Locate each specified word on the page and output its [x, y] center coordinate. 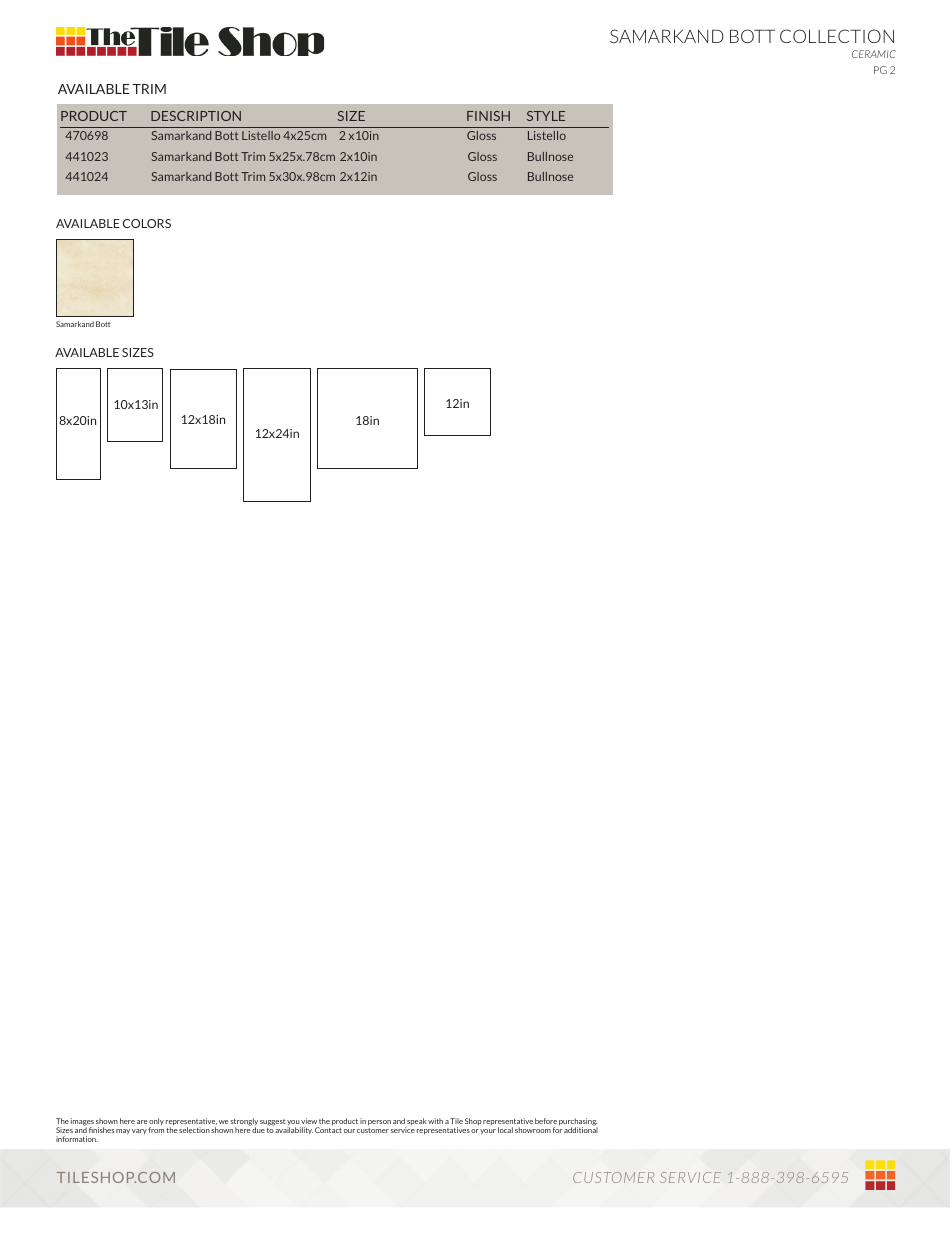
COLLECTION [837, 36]
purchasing [578, 1123]
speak [416, 1123]
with [435, 1121]
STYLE [546, 116]
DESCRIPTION [196, 116]
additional [581, 1129]
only [156, 1123]
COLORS [147, 223]
